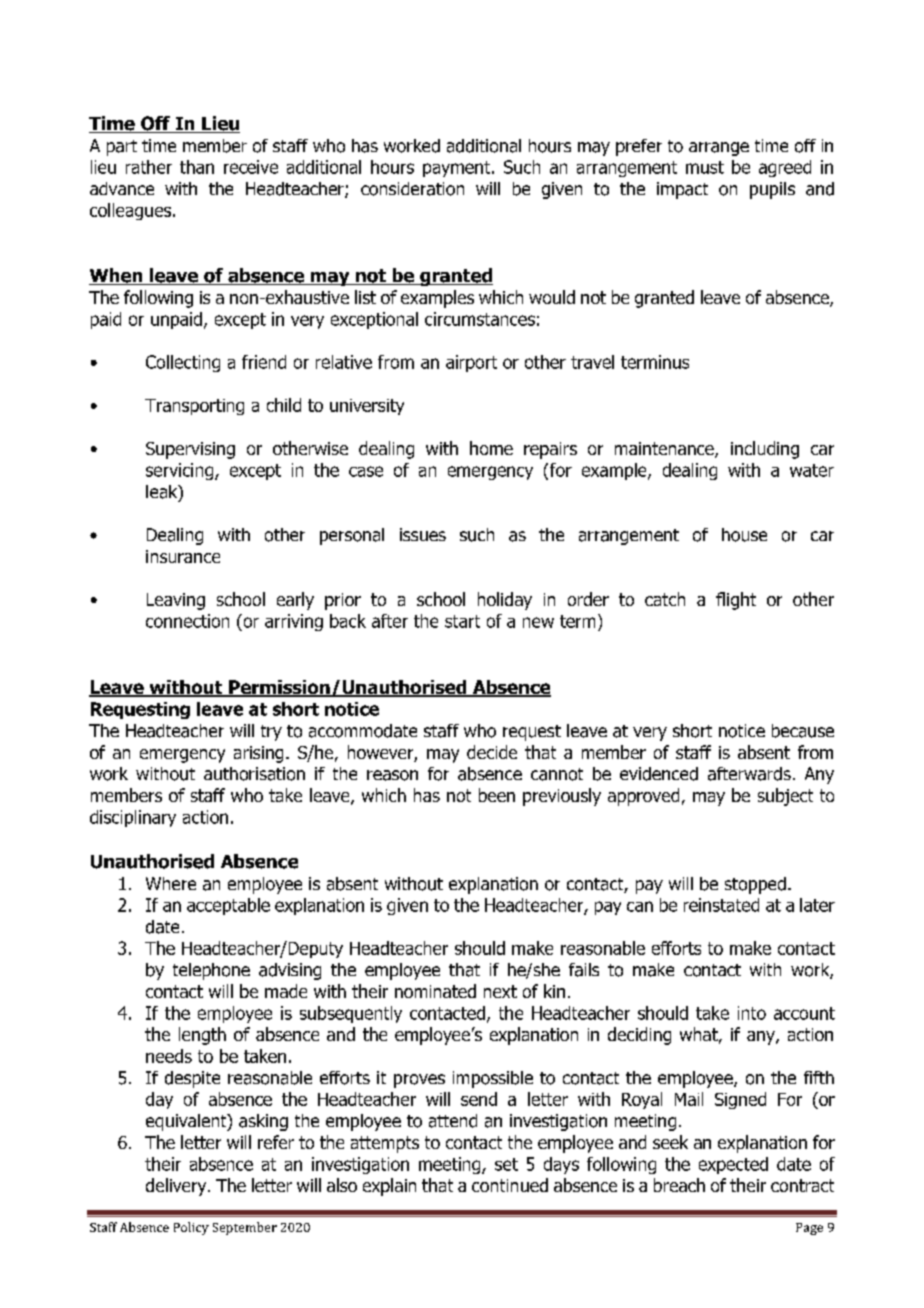 The width and height of the screenshot is (924, 1308). Describe the element at coordinates (191, 1228) in the screenshot. I see `Policy` at that location.
